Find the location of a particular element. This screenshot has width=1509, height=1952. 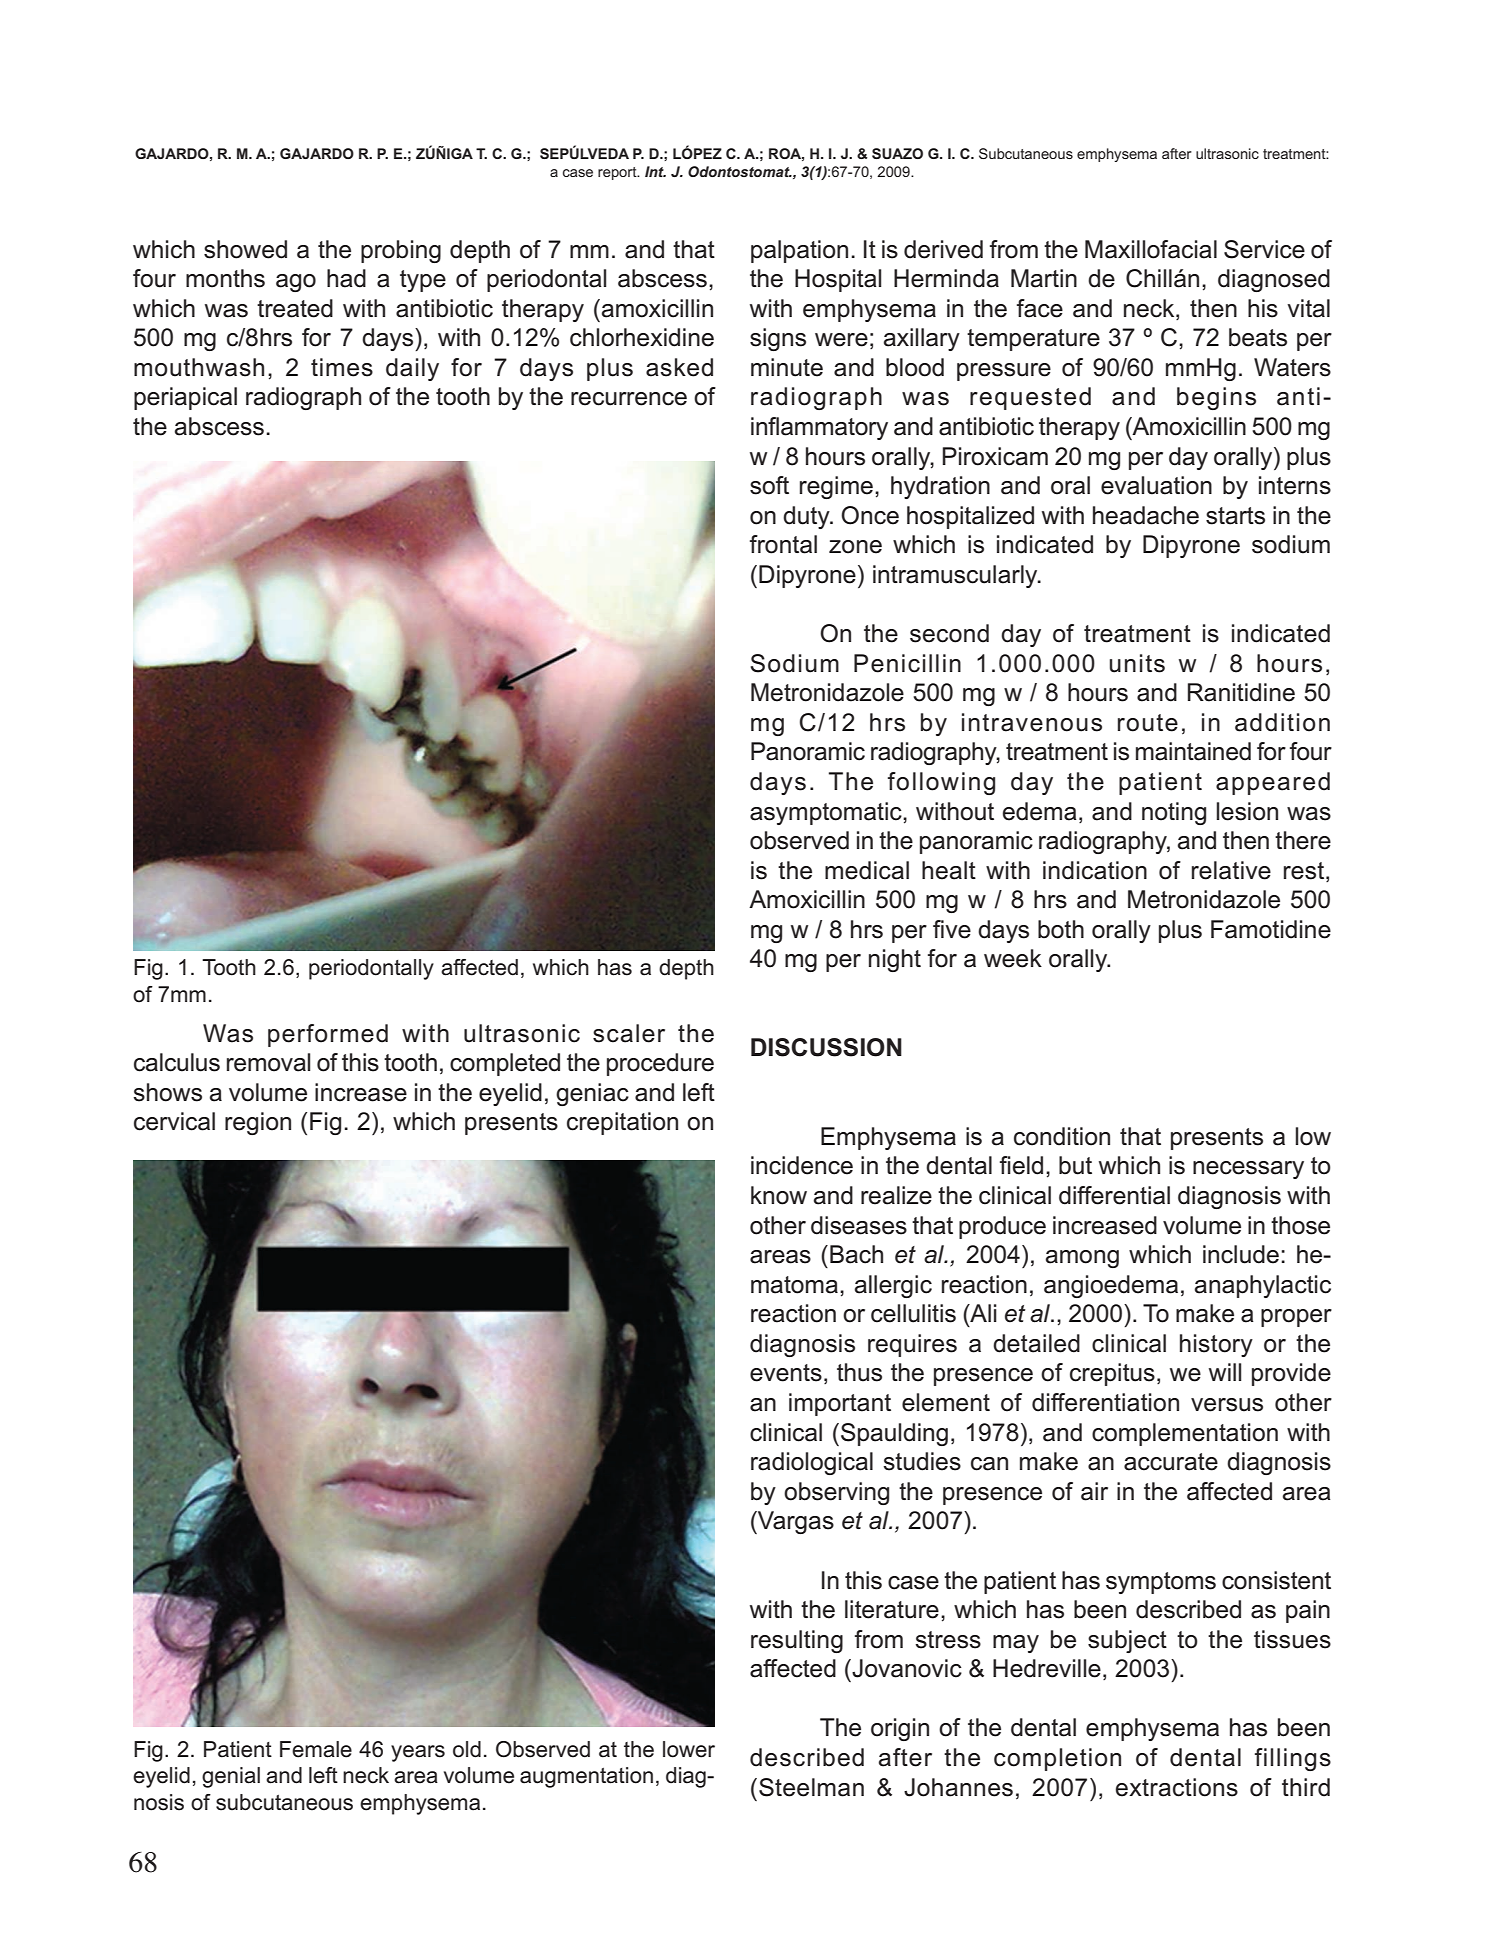

lower is located at coordinates (689, 1749).
